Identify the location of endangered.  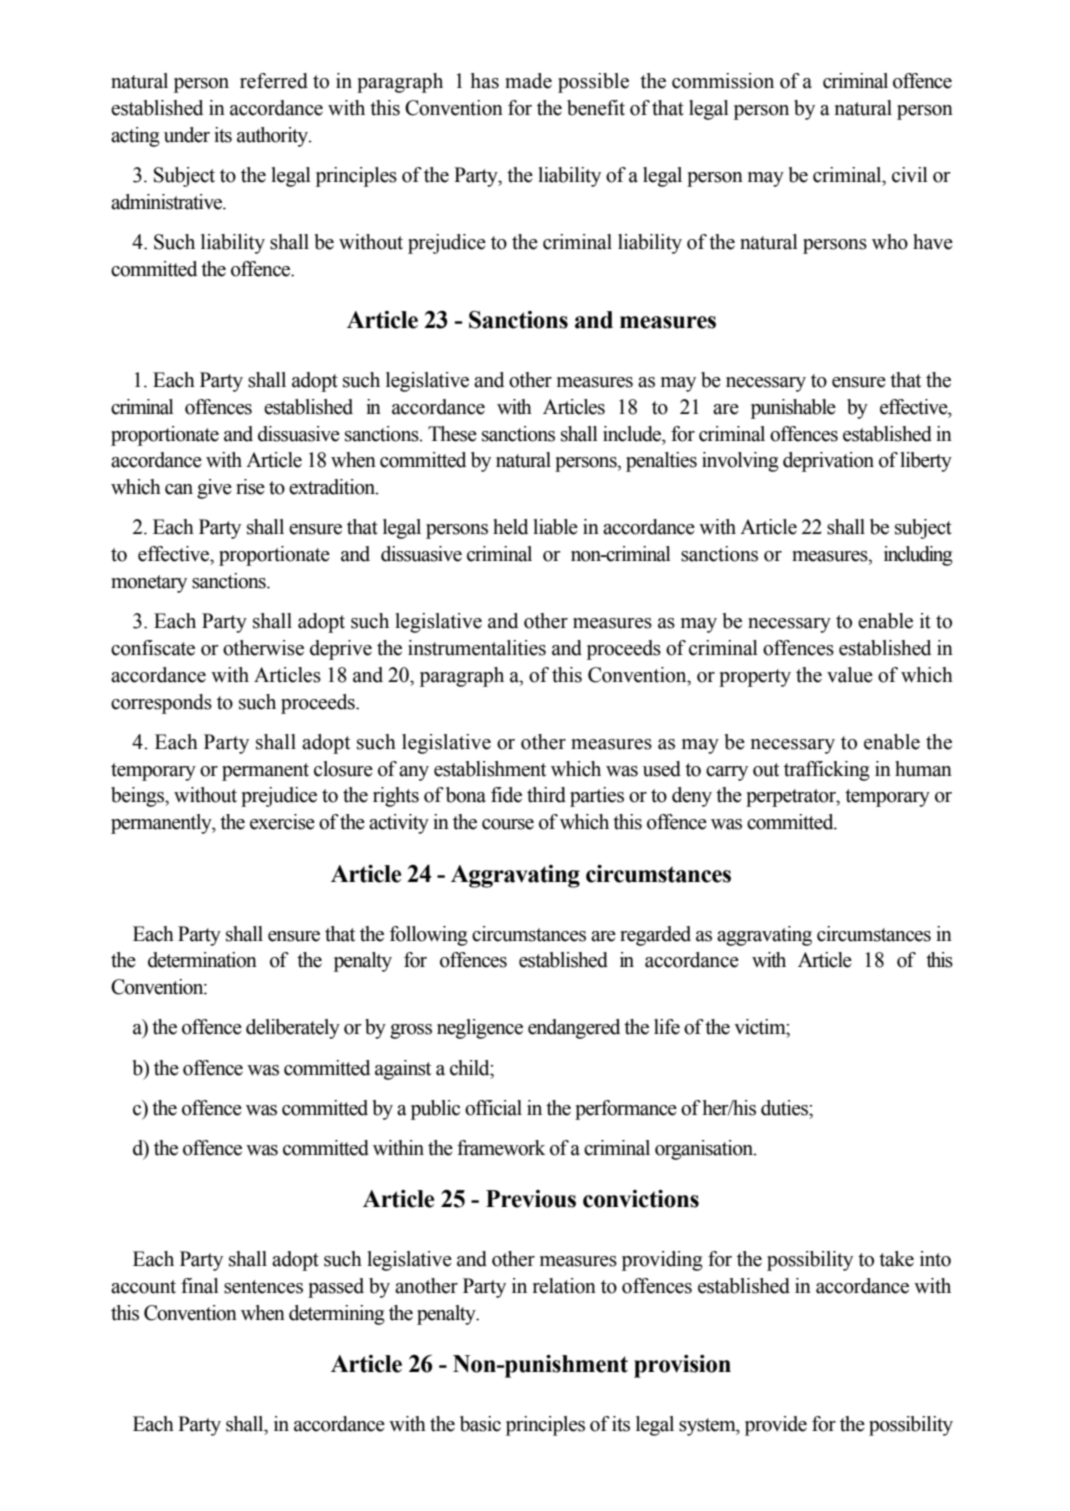
(574, 1029).
